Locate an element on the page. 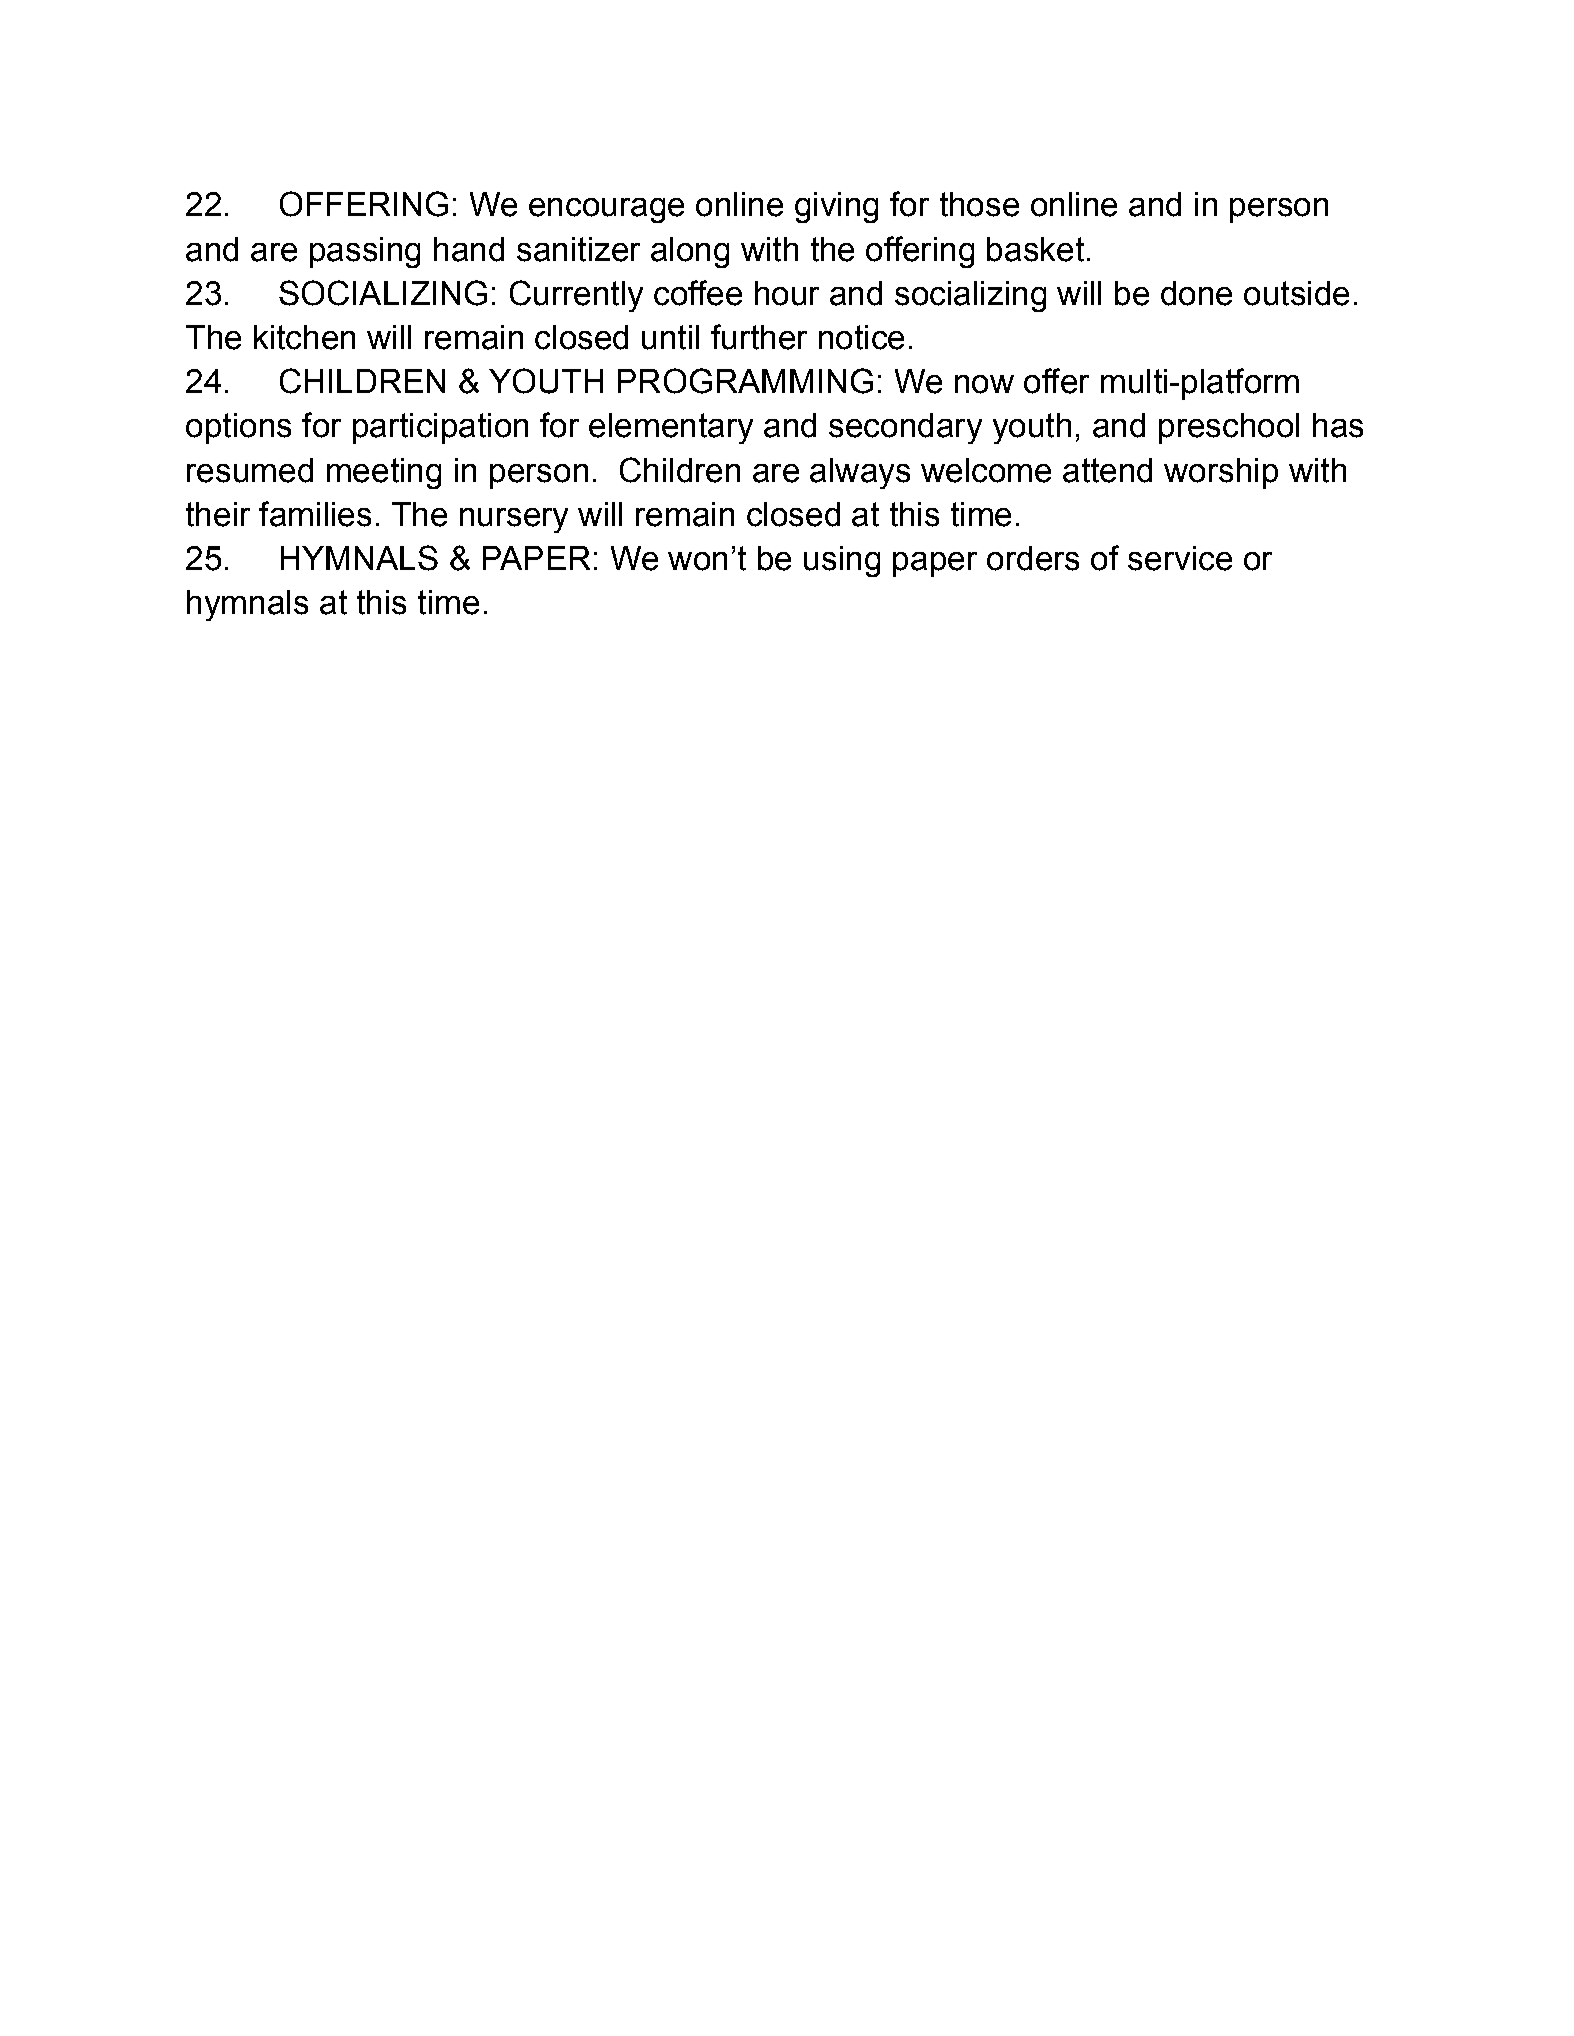  Currently is located at coordinates (576, 296).
